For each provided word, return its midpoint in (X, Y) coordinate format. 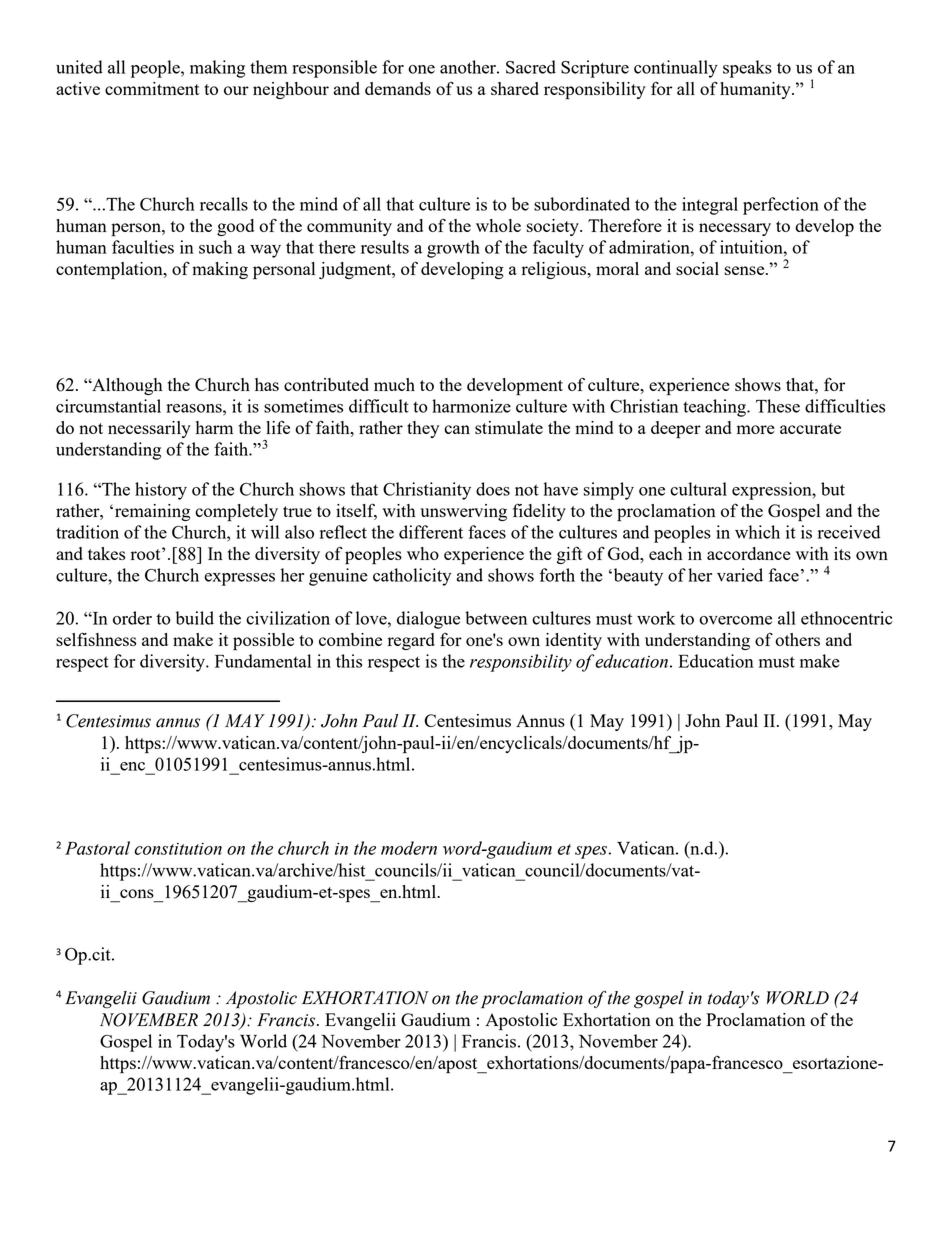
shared (515, 88)
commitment (152, 88)
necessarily (149, 429)
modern (409, 848)
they (423, 429)
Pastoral (97, 848)
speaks (747, 69)
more (756, 429)
